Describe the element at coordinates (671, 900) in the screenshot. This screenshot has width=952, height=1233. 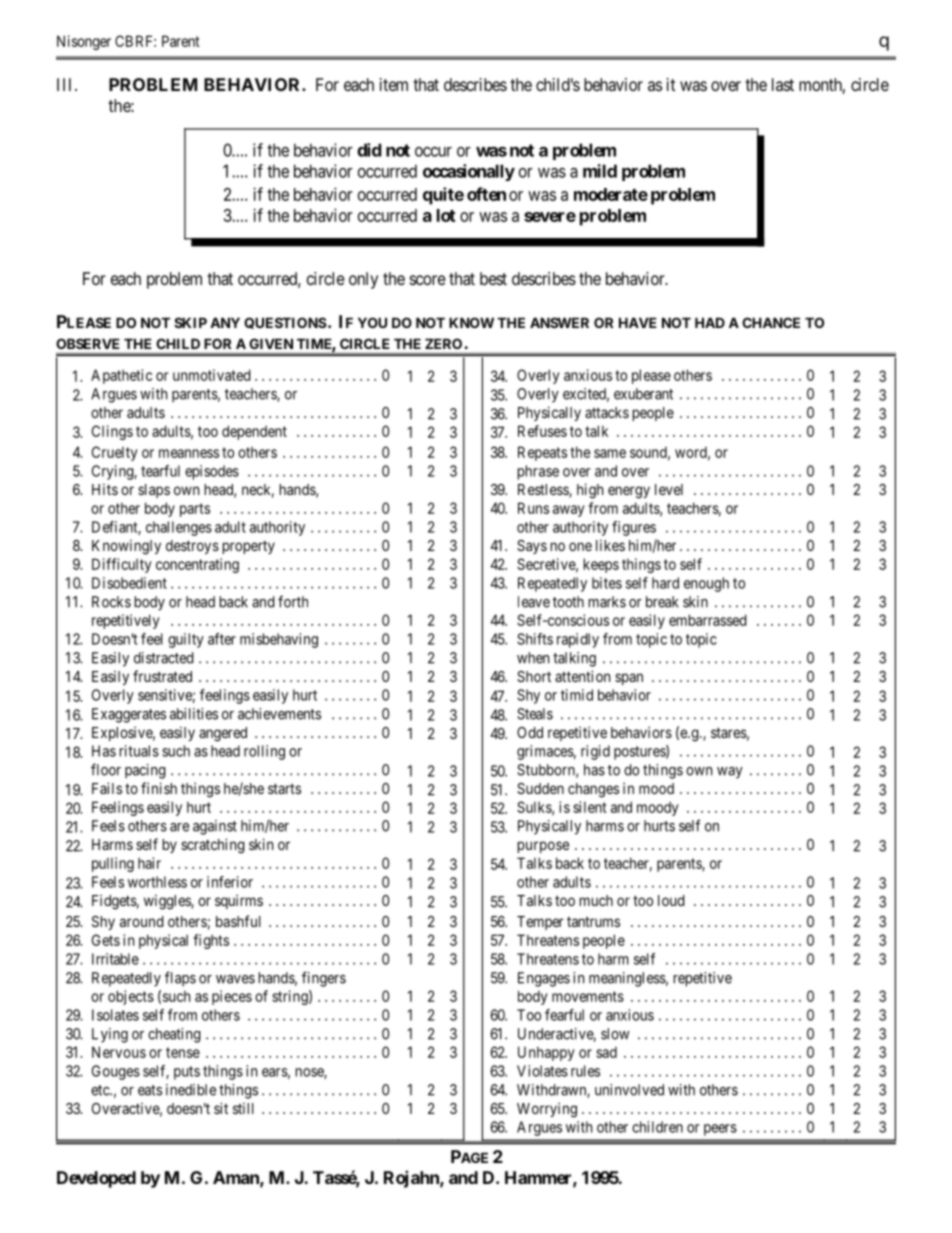
I see `loud` at that location.
